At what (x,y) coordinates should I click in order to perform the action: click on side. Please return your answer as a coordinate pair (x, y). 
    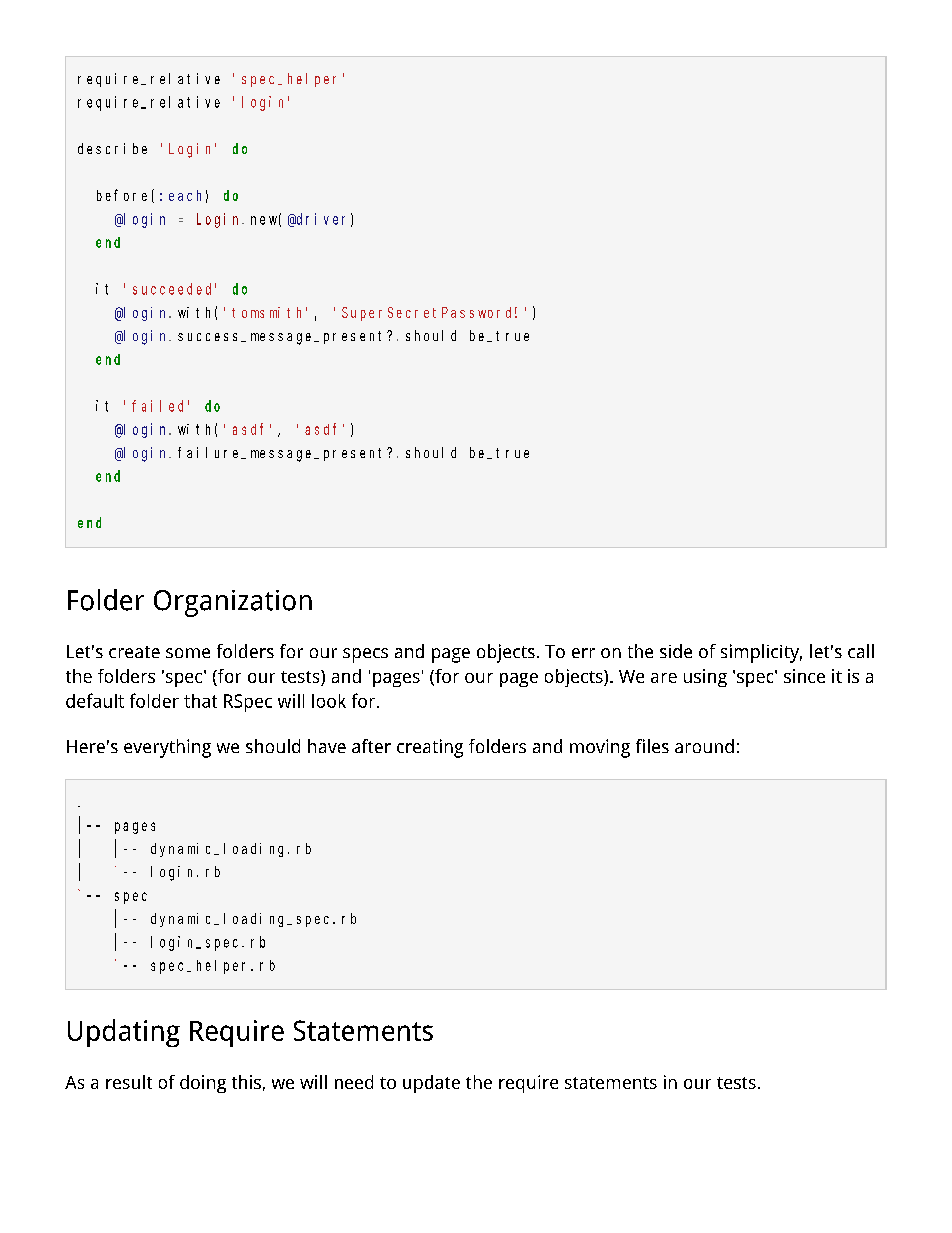
    Looking at the image, I should click on (676, 651).
